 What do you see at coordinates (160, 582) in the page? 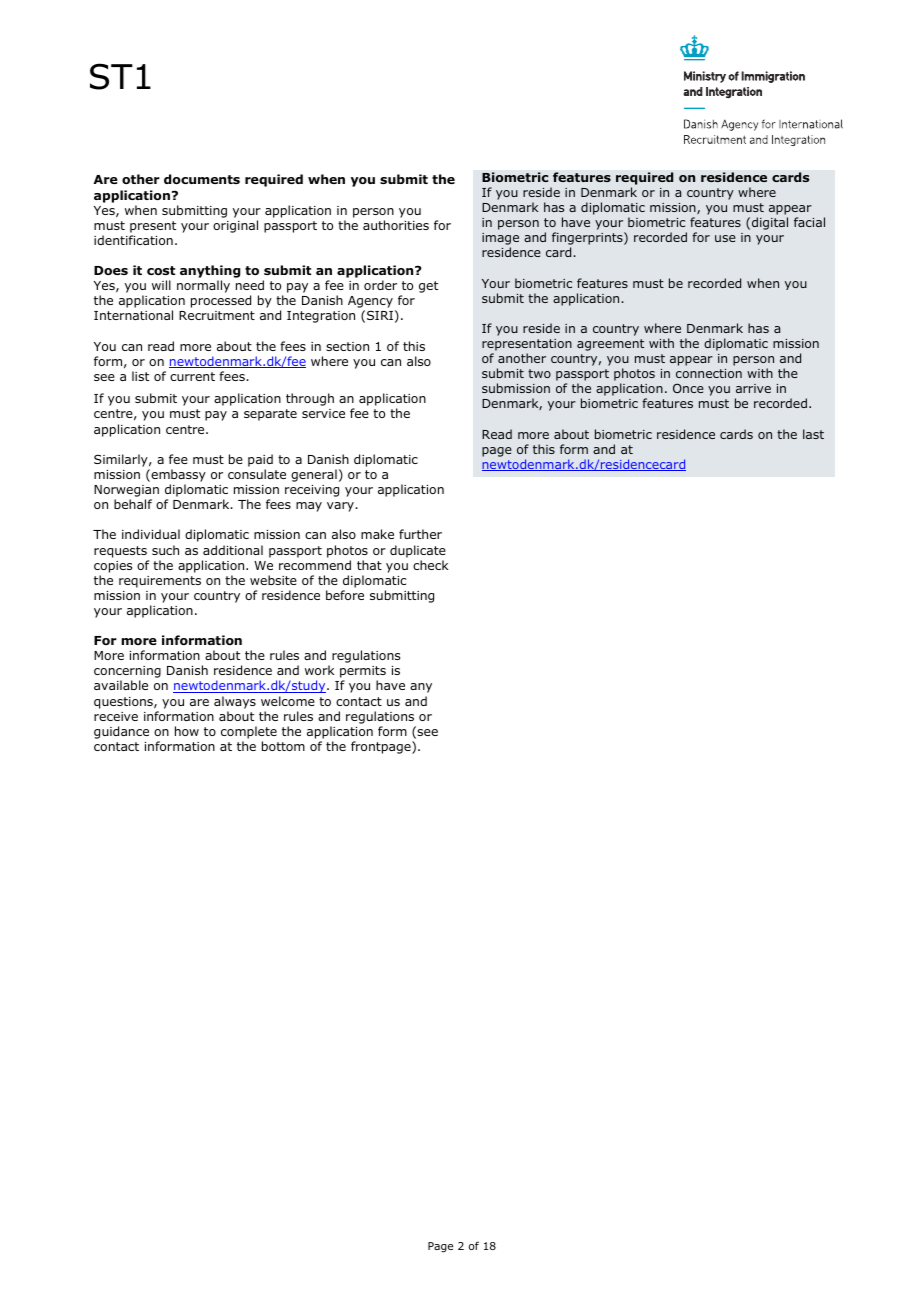
I see `requirements` at bounding box center [160, 582].
